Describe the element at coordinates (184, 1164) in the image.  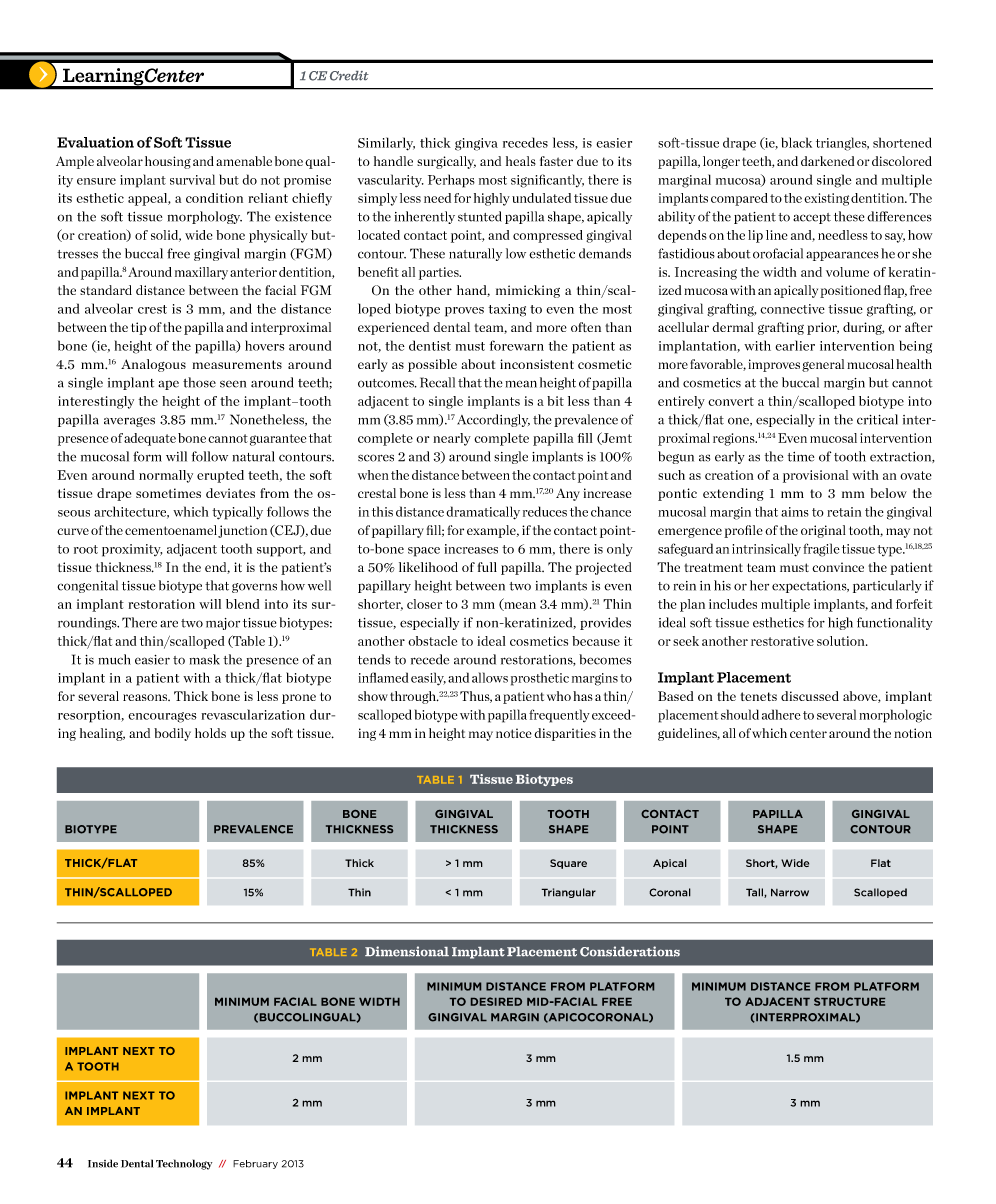
I see `Technology` at that location.
